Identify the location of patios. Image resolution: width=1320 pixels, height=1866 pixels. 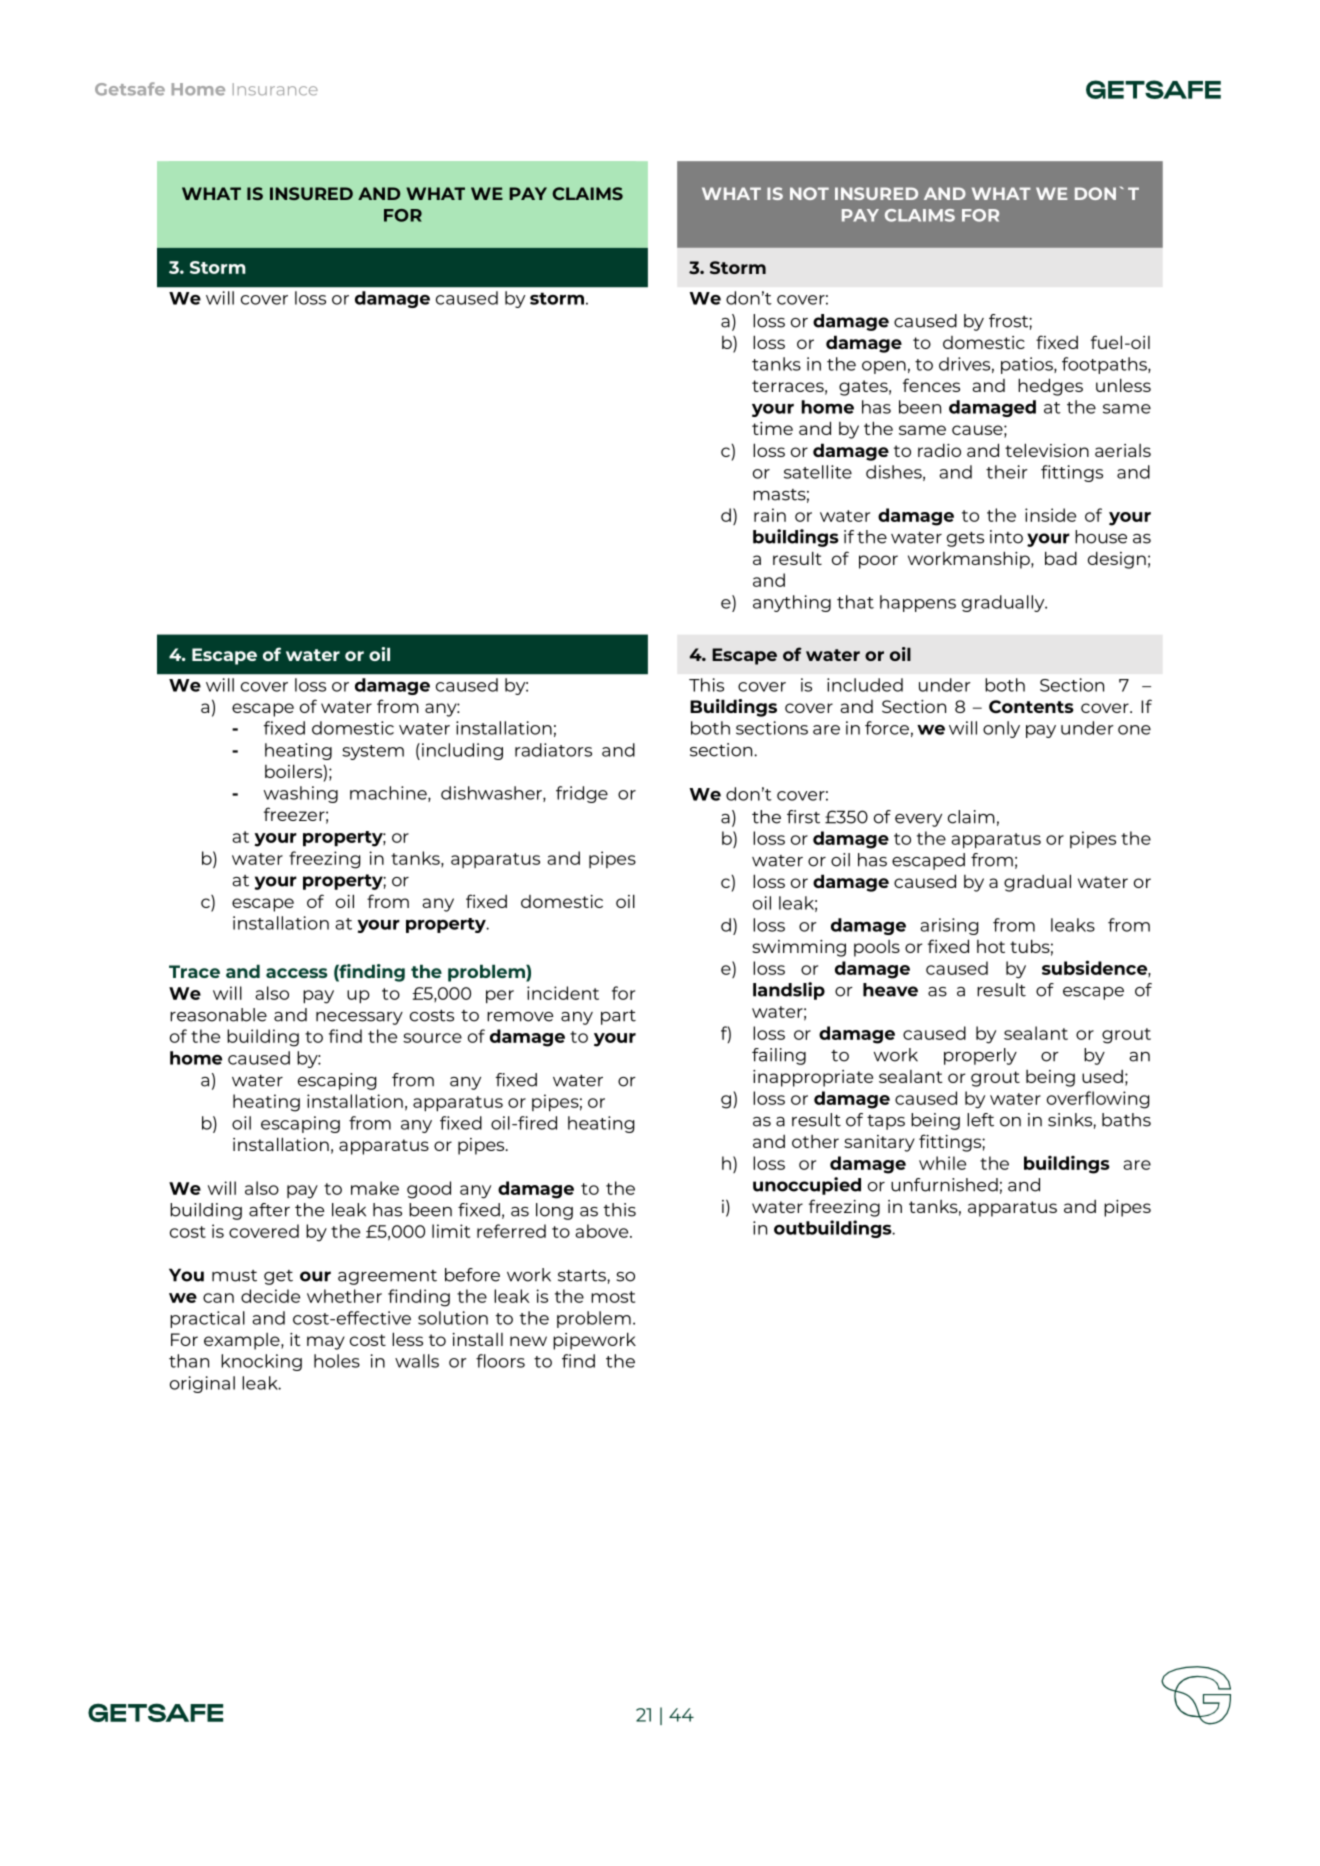
(1028, 365).
